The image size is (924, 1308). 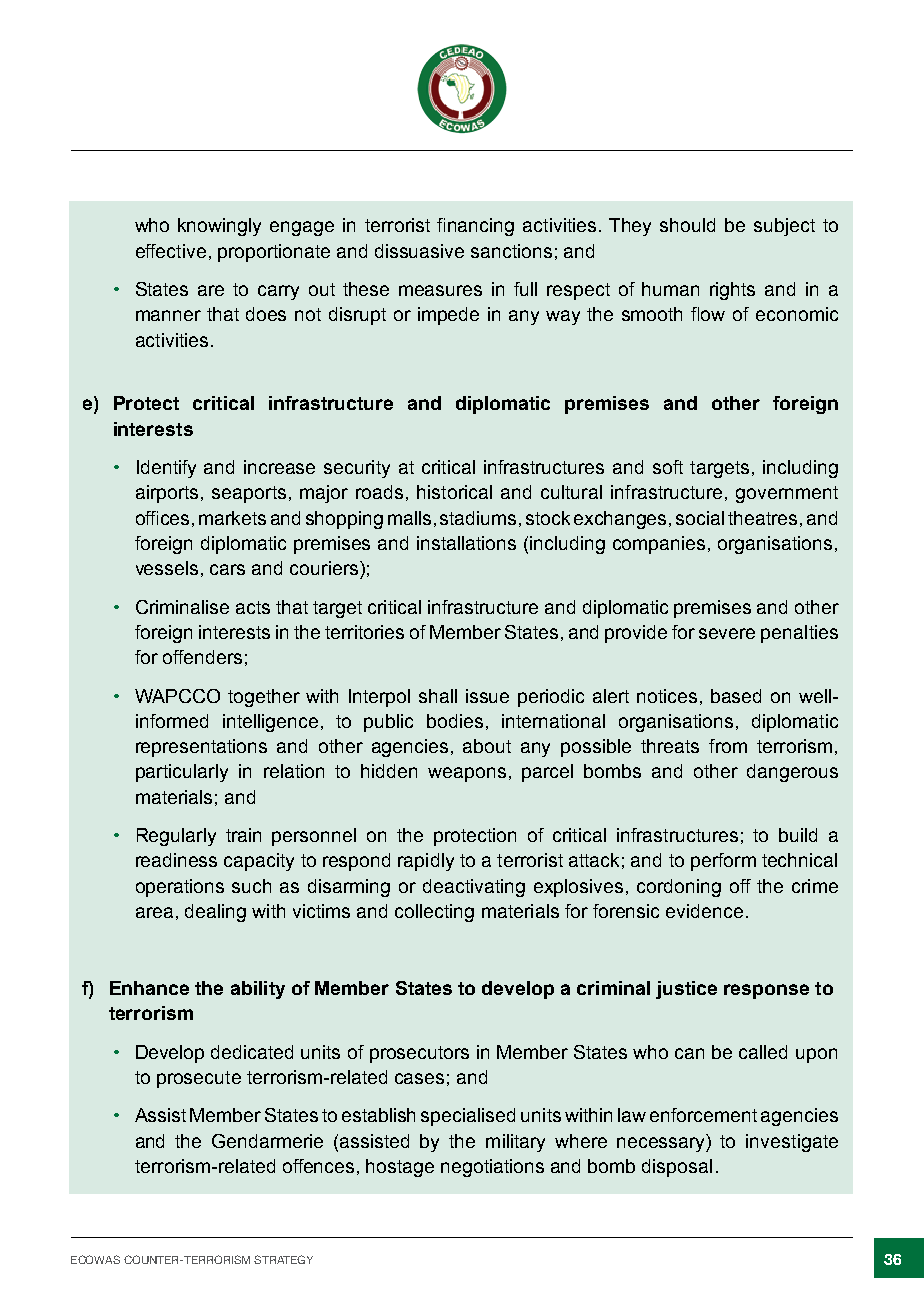 I want to click on rights, so click(x=732, y=291).
